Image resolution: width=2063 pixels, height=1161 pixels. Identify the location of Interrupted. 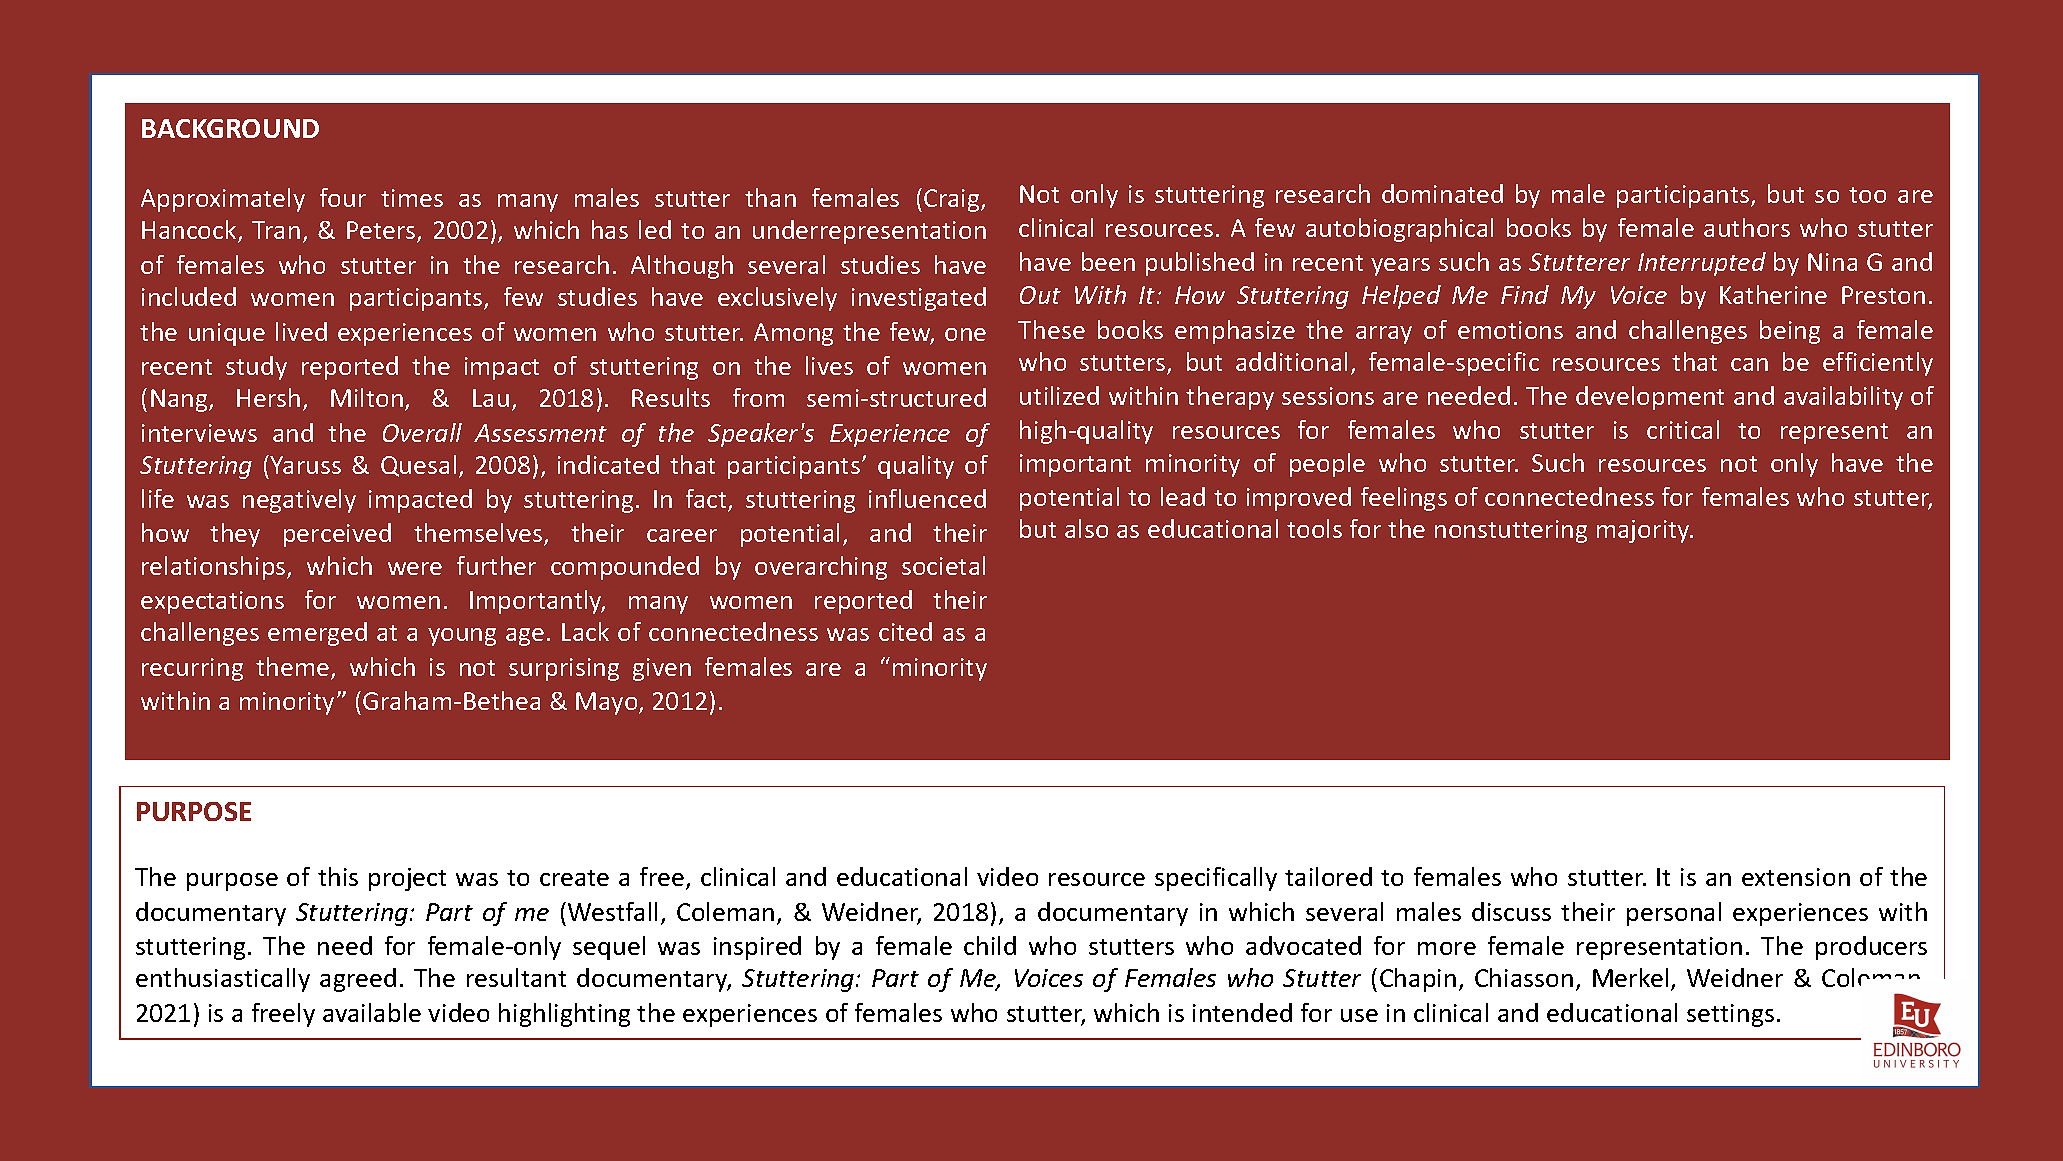
(1702, 264).
